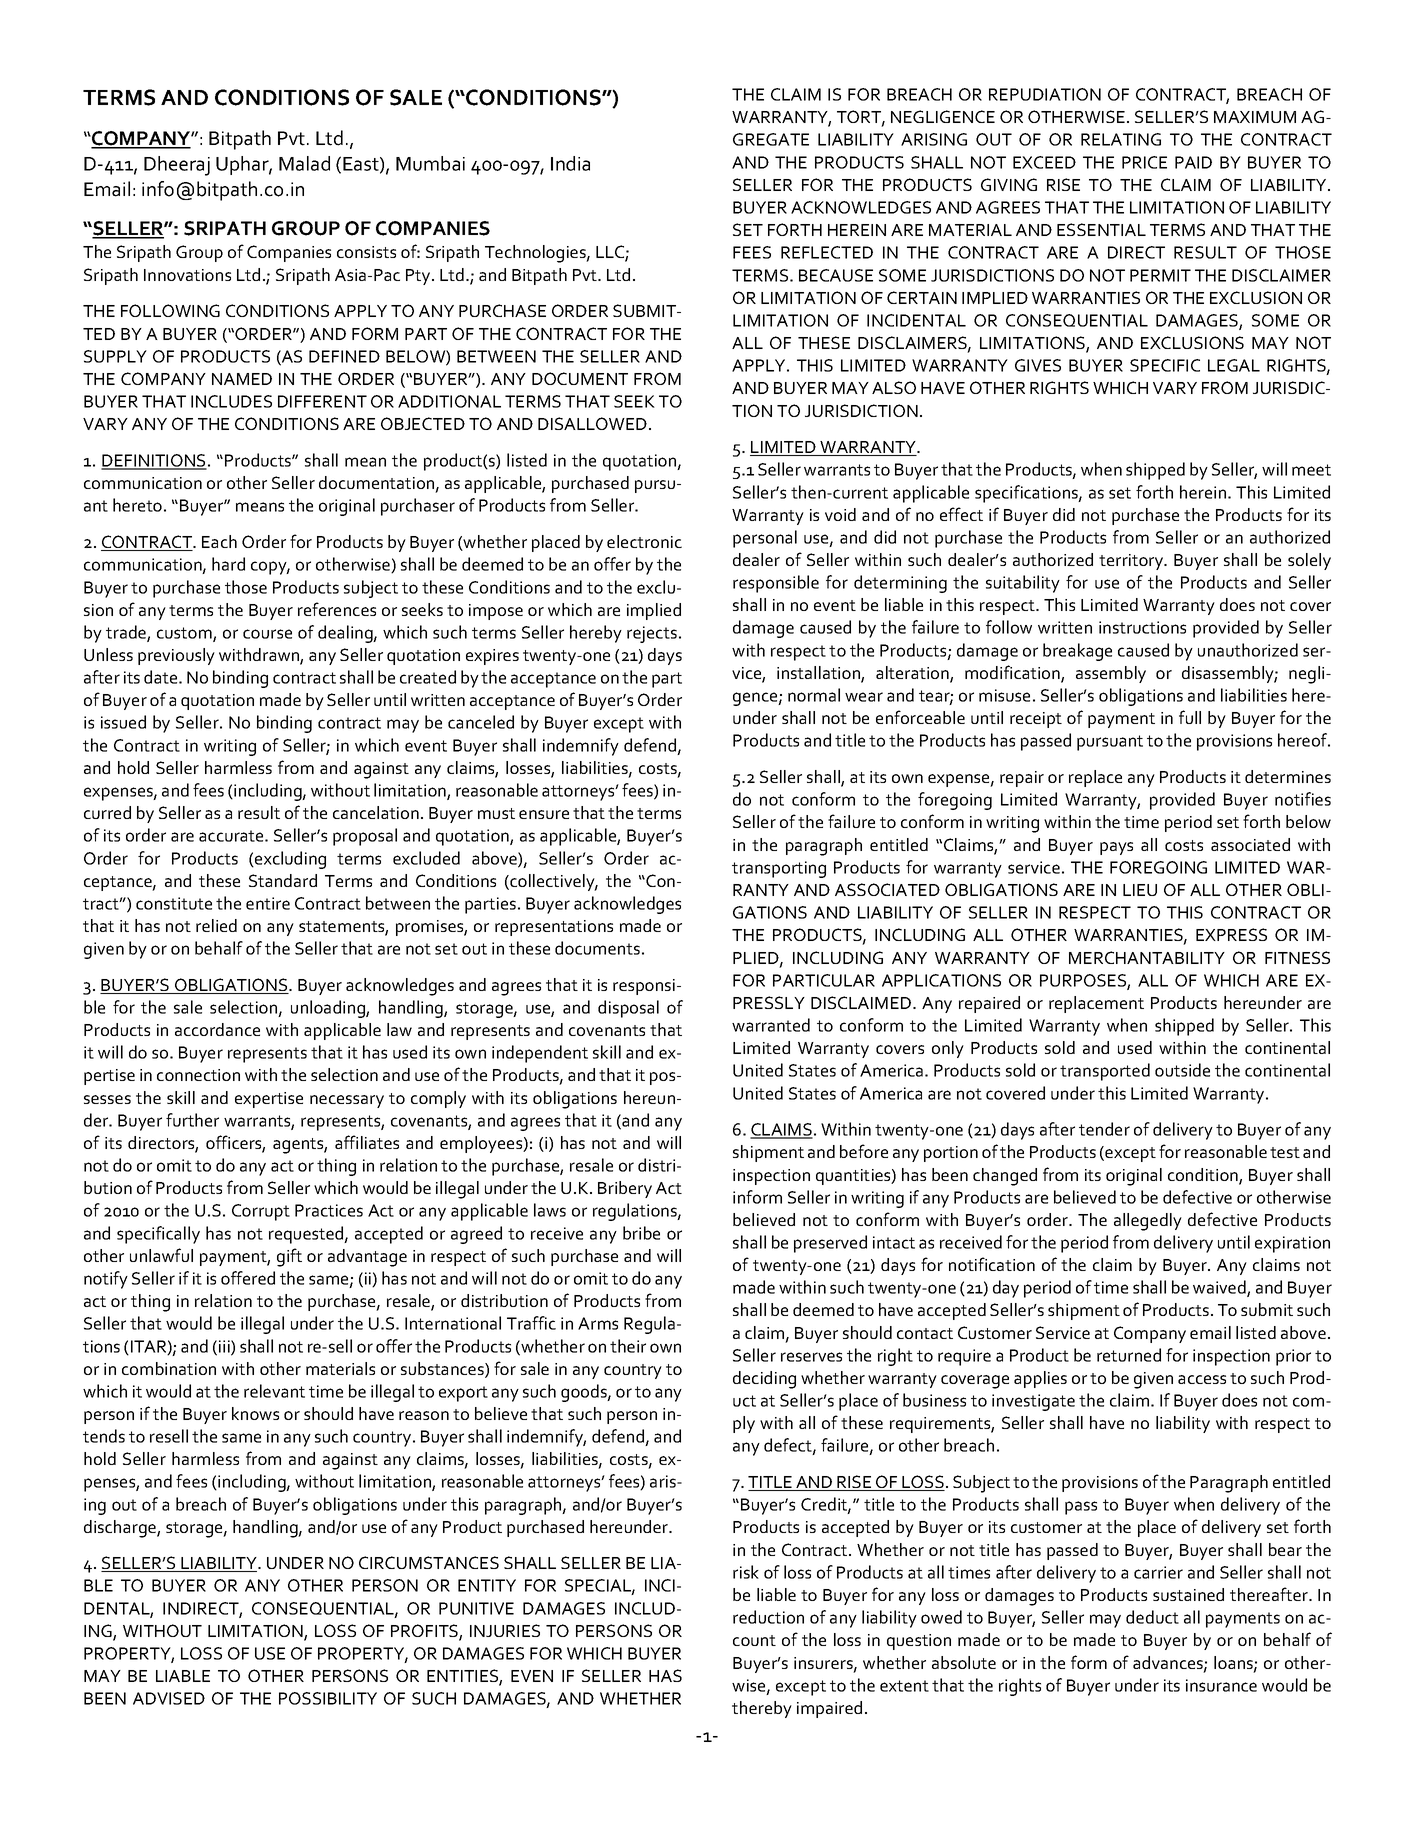 This page has width=1415, height=1831. Describe the element at coordinates (177, 166) in the page. I see `Dheeraj` at that location.
